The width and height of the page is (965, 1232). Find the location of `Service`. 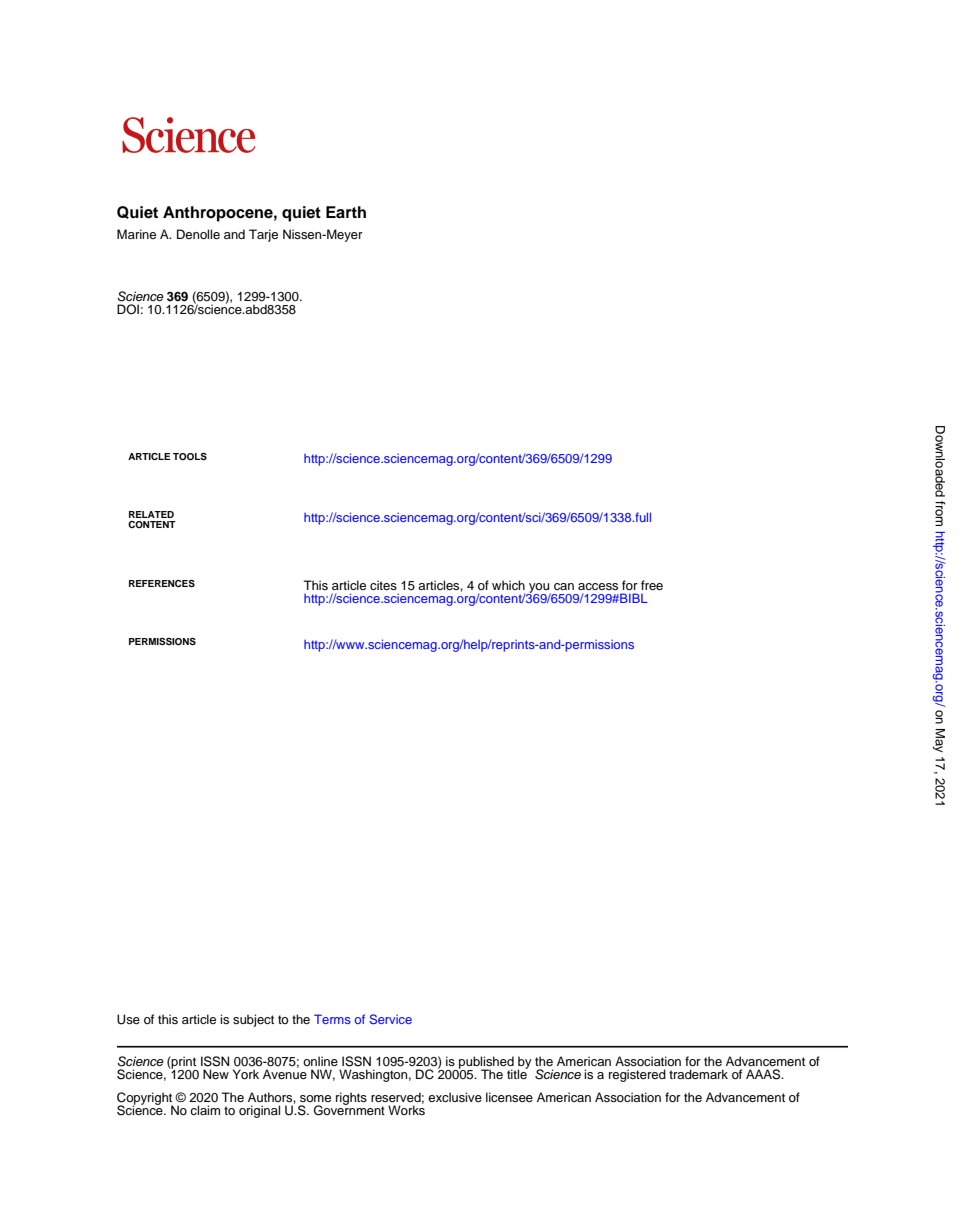

Service is located at coordinates (390, 1019).
